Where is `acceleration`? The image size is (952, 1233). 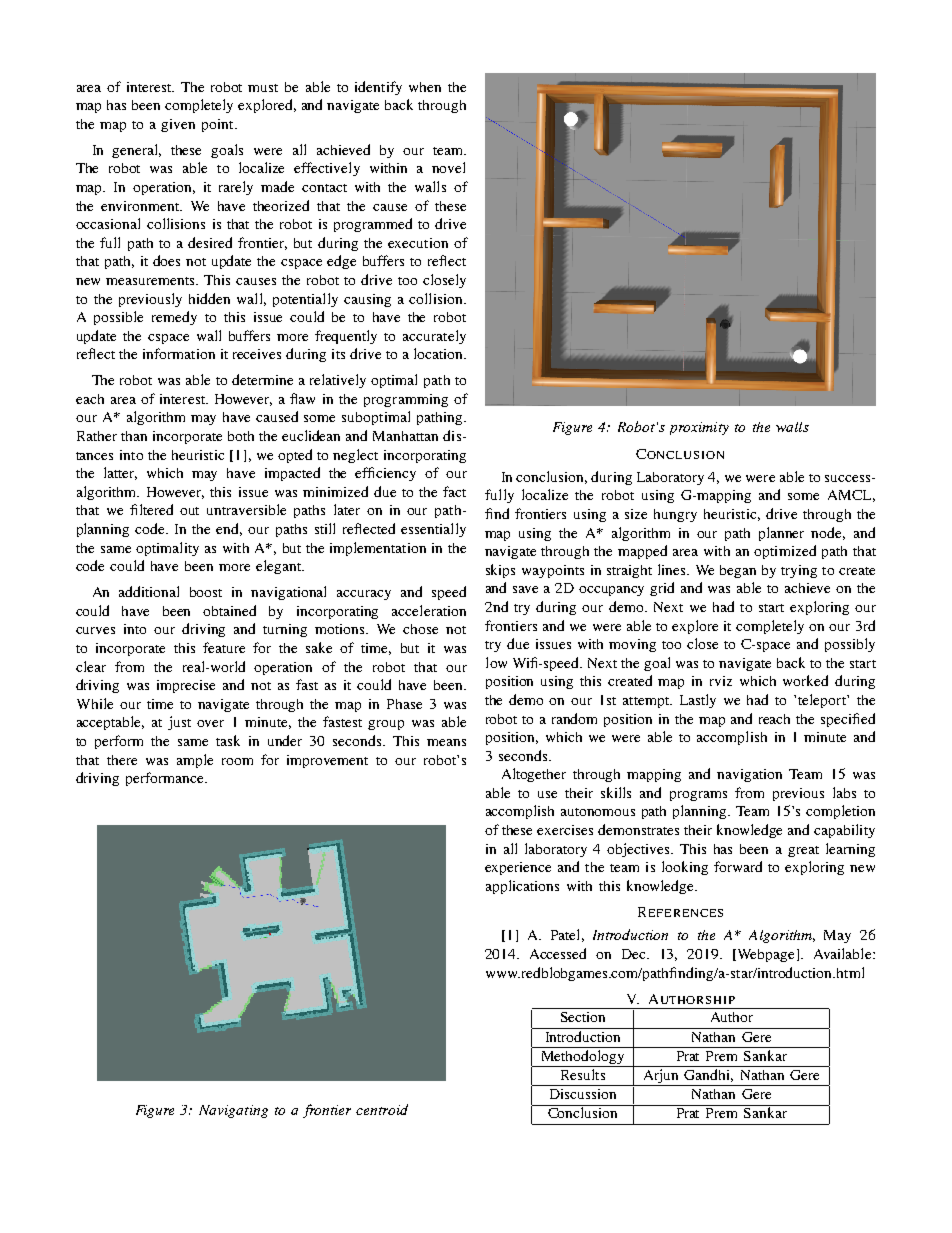
acceleration is located at coordinates (429, 610).
